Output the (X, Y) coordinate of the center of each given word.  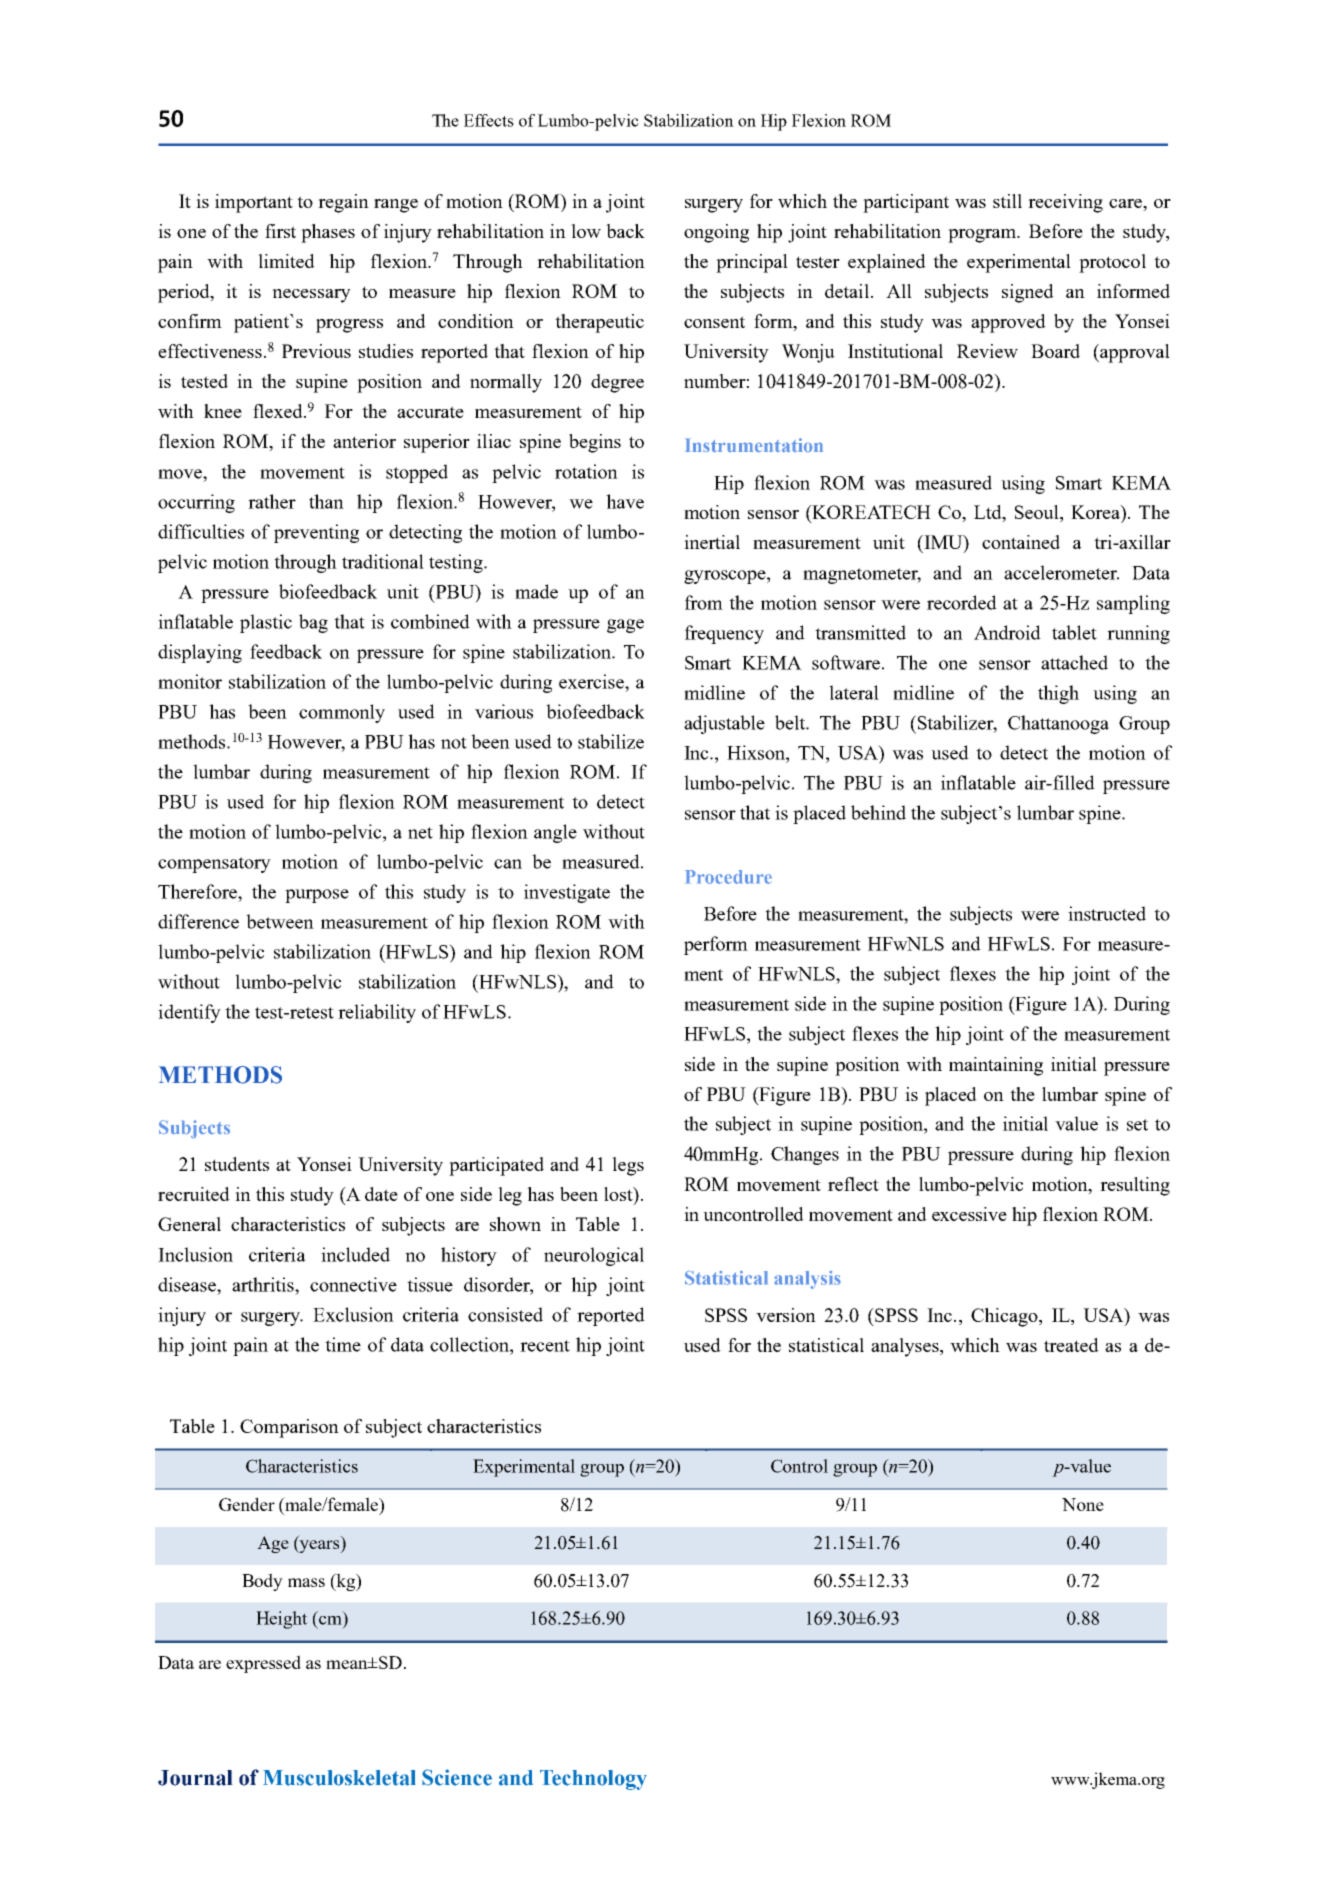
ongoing (716, 233)
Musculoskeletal (339, 1778)
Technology (593, 1780)
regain (343, 203)
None (1083, 1504)
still (1007, 201)
